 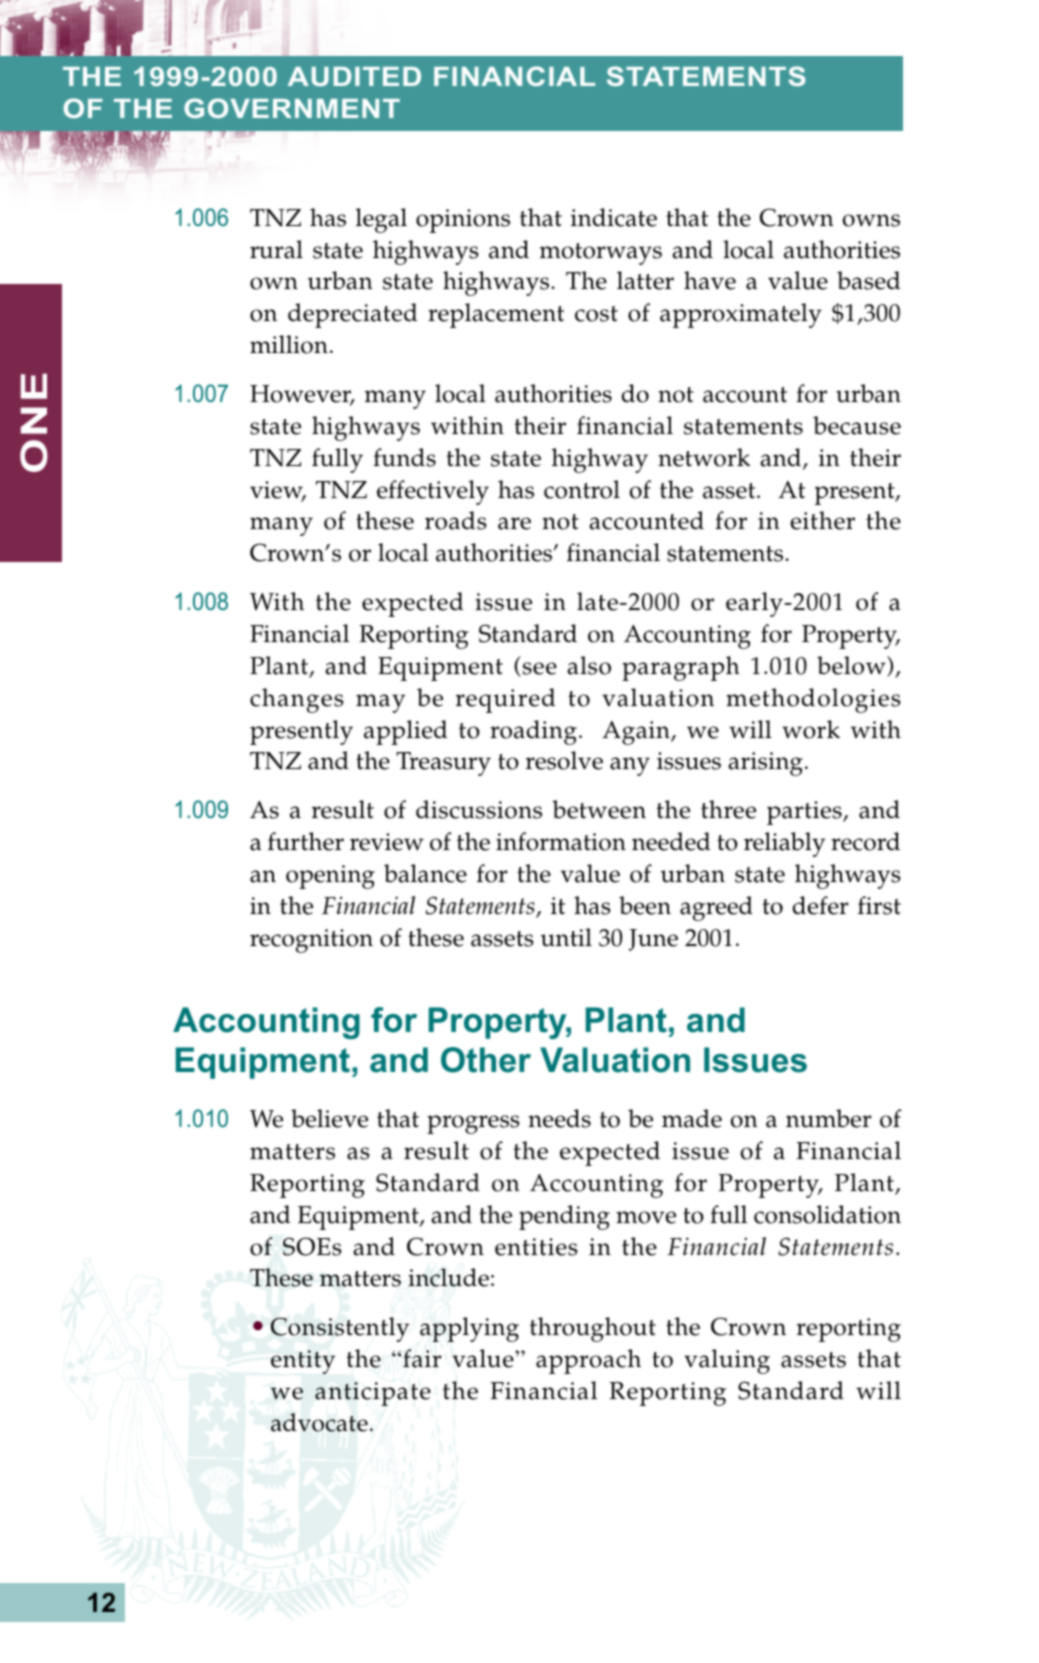 What do you see at coordinates (329, 1118) in the screenshot?
I see `believe` at bounding box center [329, 1118].
